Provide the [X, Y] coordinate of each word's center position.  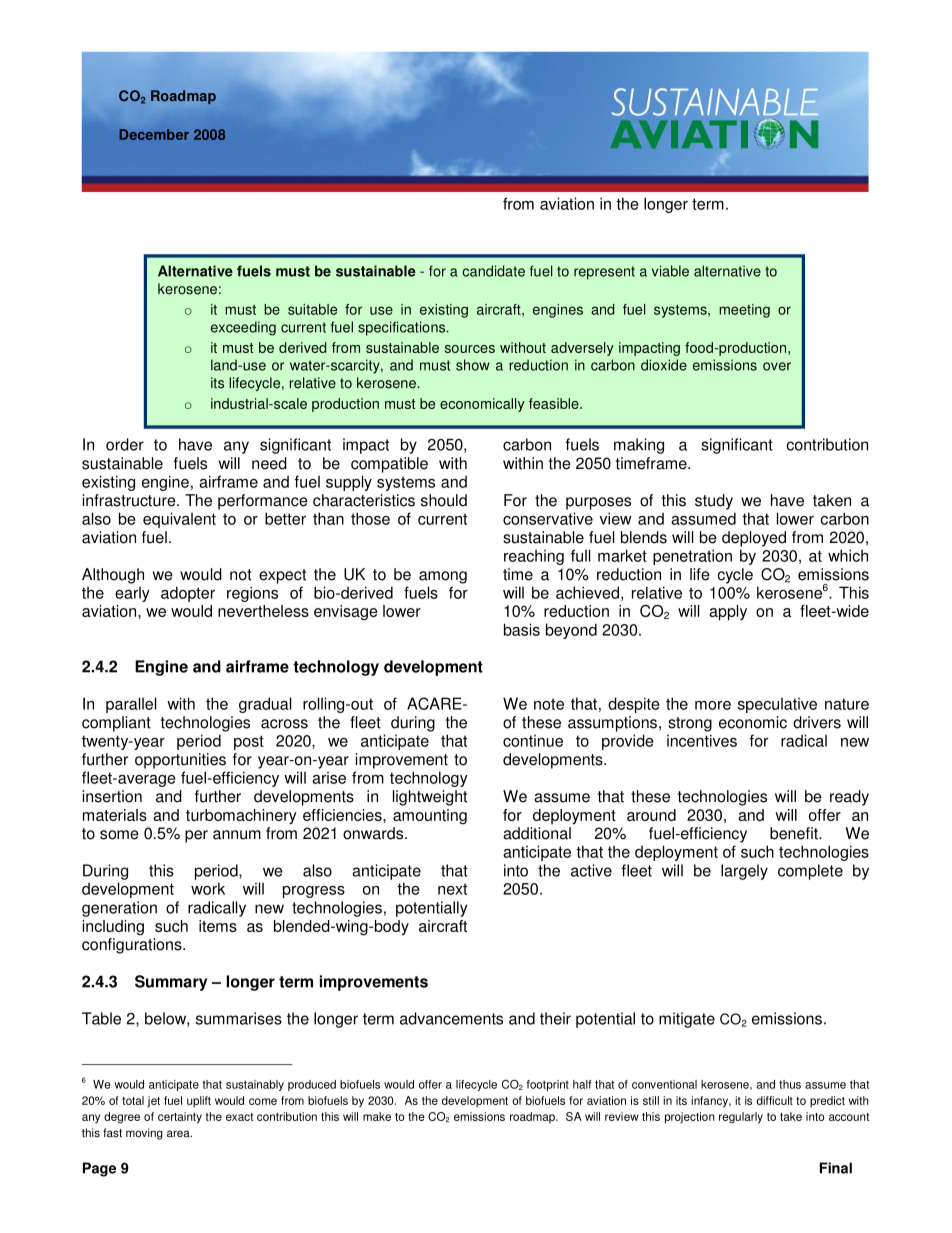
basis [522, 629]
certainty [180, 1118]
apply [728, 613]
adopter [188, 594]
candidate [493, 271]
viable [670, 271]
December [154, 134]
